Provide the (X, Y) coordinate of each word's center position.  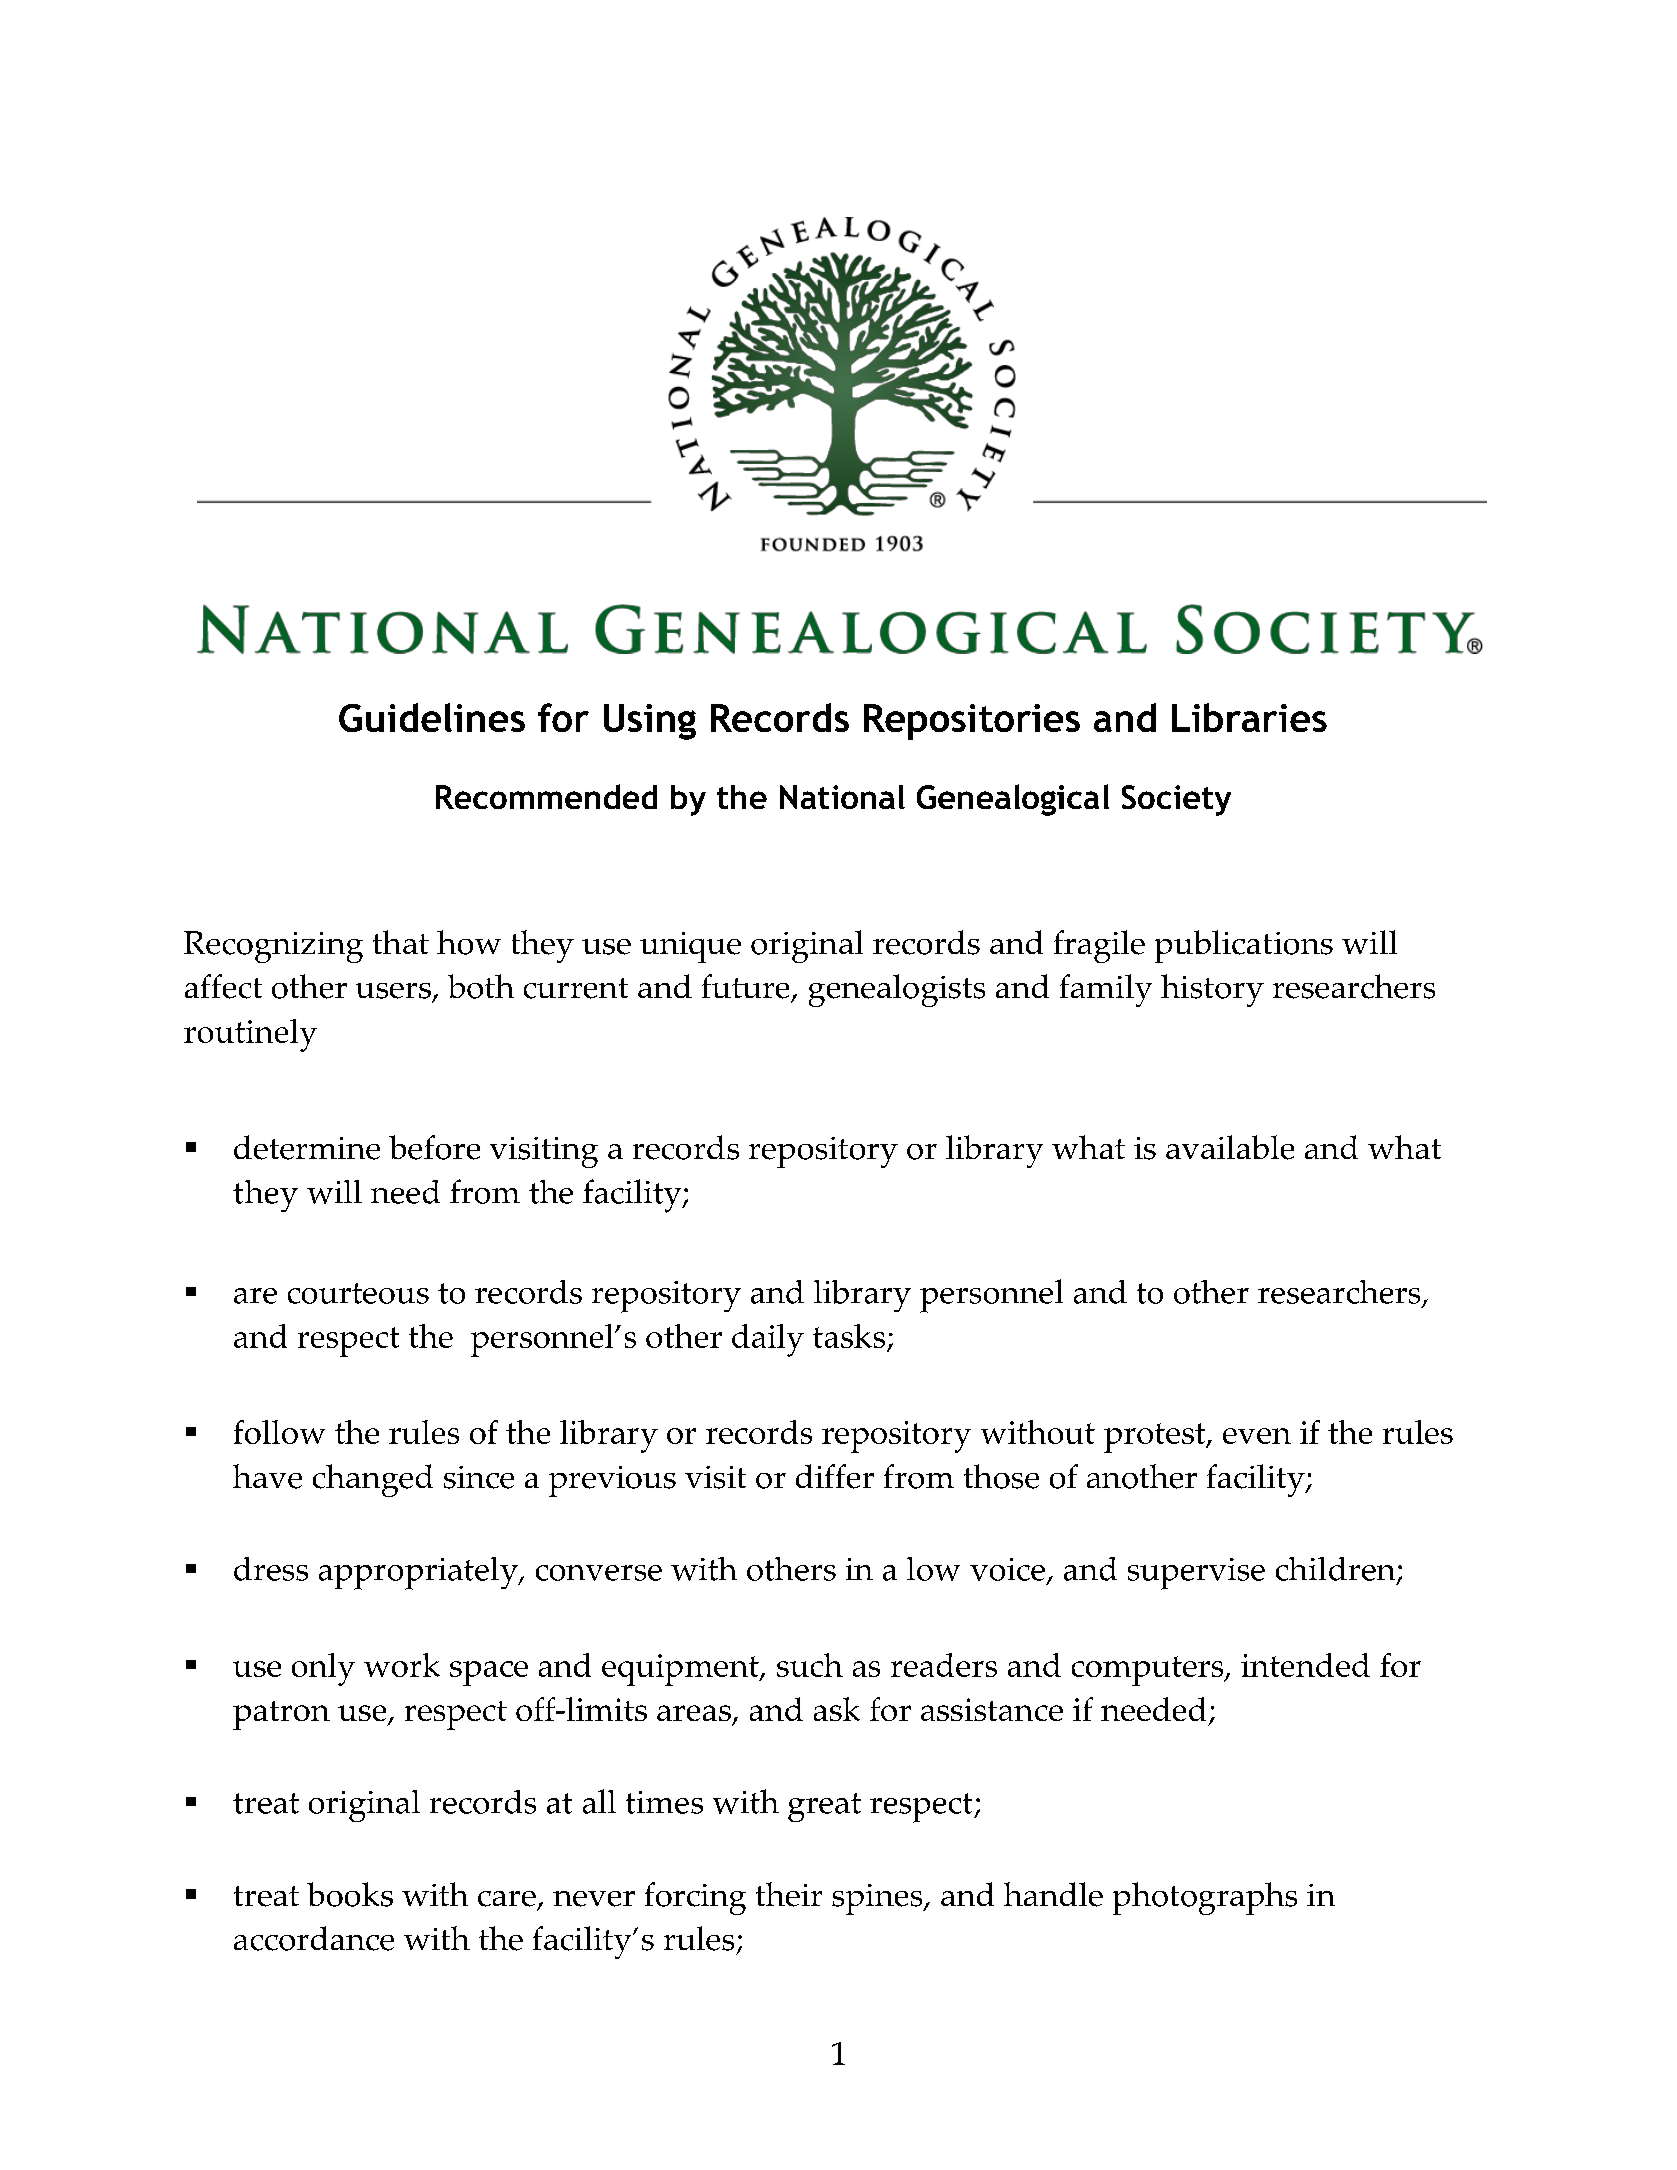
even (1257, 1436)
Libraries (1249, 717)
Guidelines (432, 717)
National (842, 797)
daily (768, 1340)
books (350, 1894)
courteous (358, 1293)
